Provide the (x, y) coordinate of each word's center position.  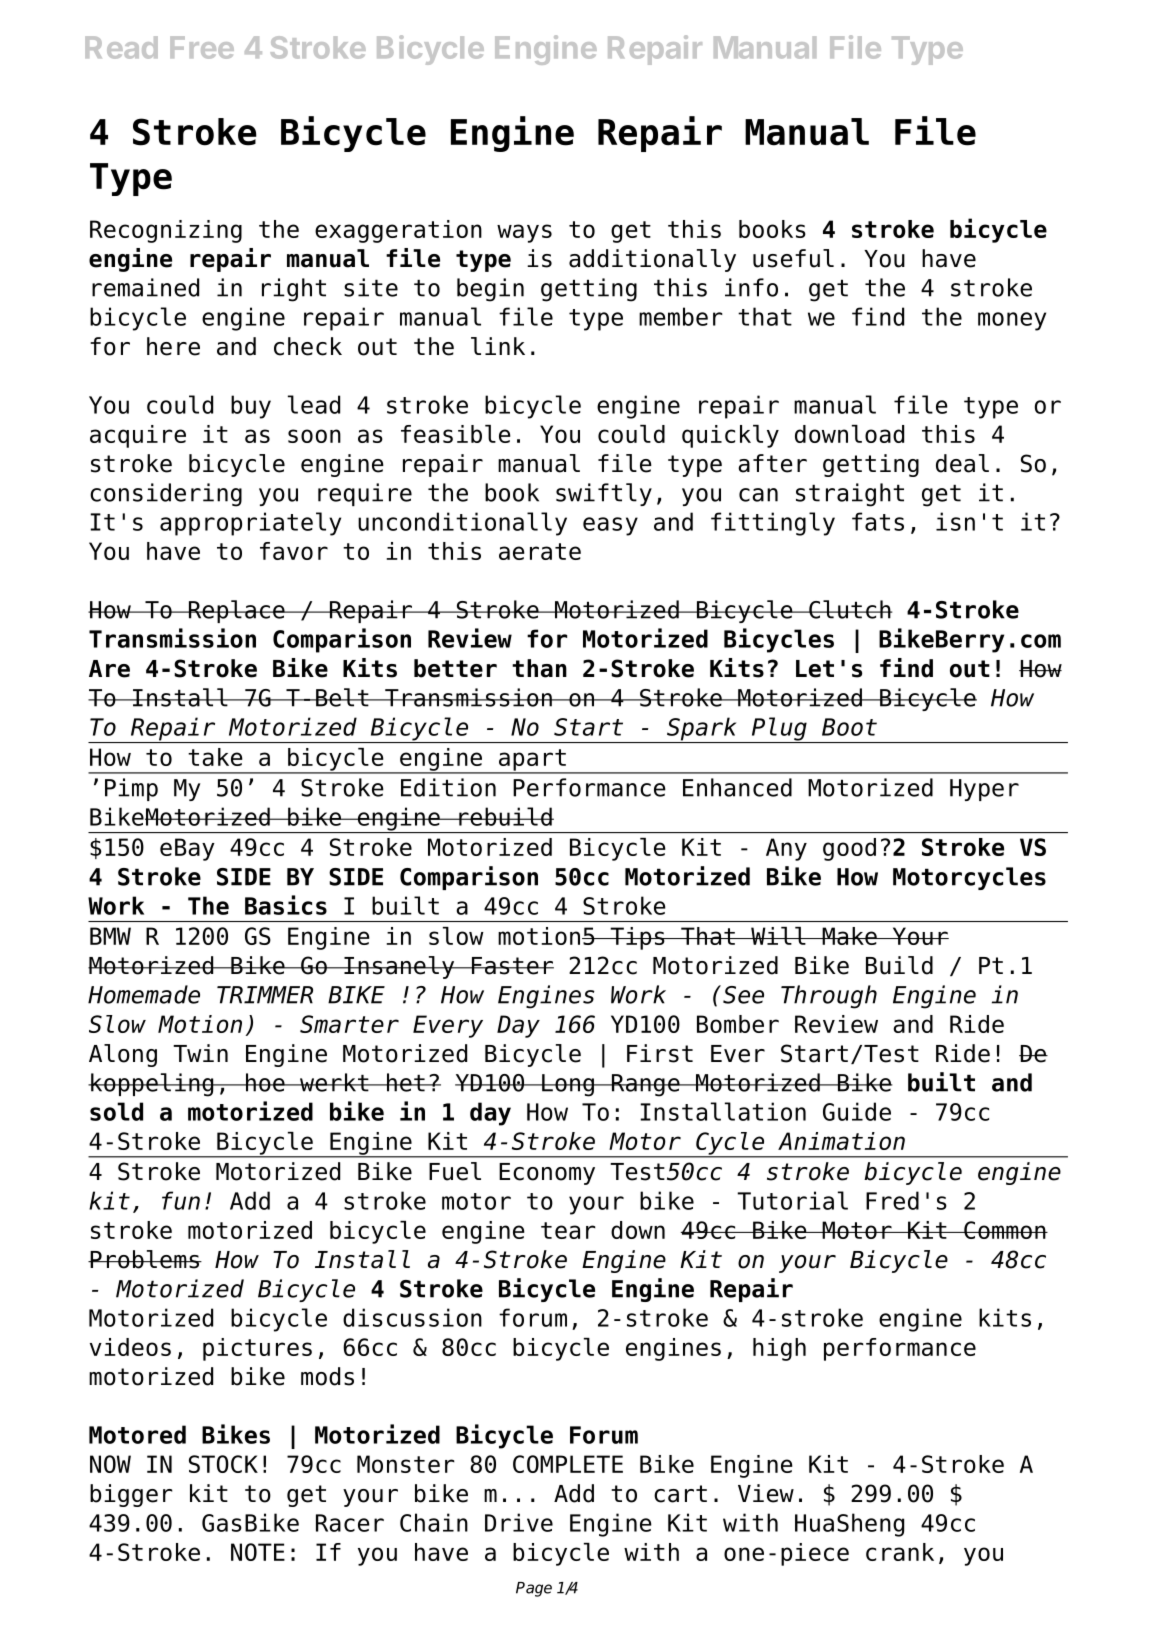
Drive (519, 1522)
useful (793, 258)
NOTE (258, 1552)
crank (900, 1552)
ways (524, 233)
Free (202, 47)
